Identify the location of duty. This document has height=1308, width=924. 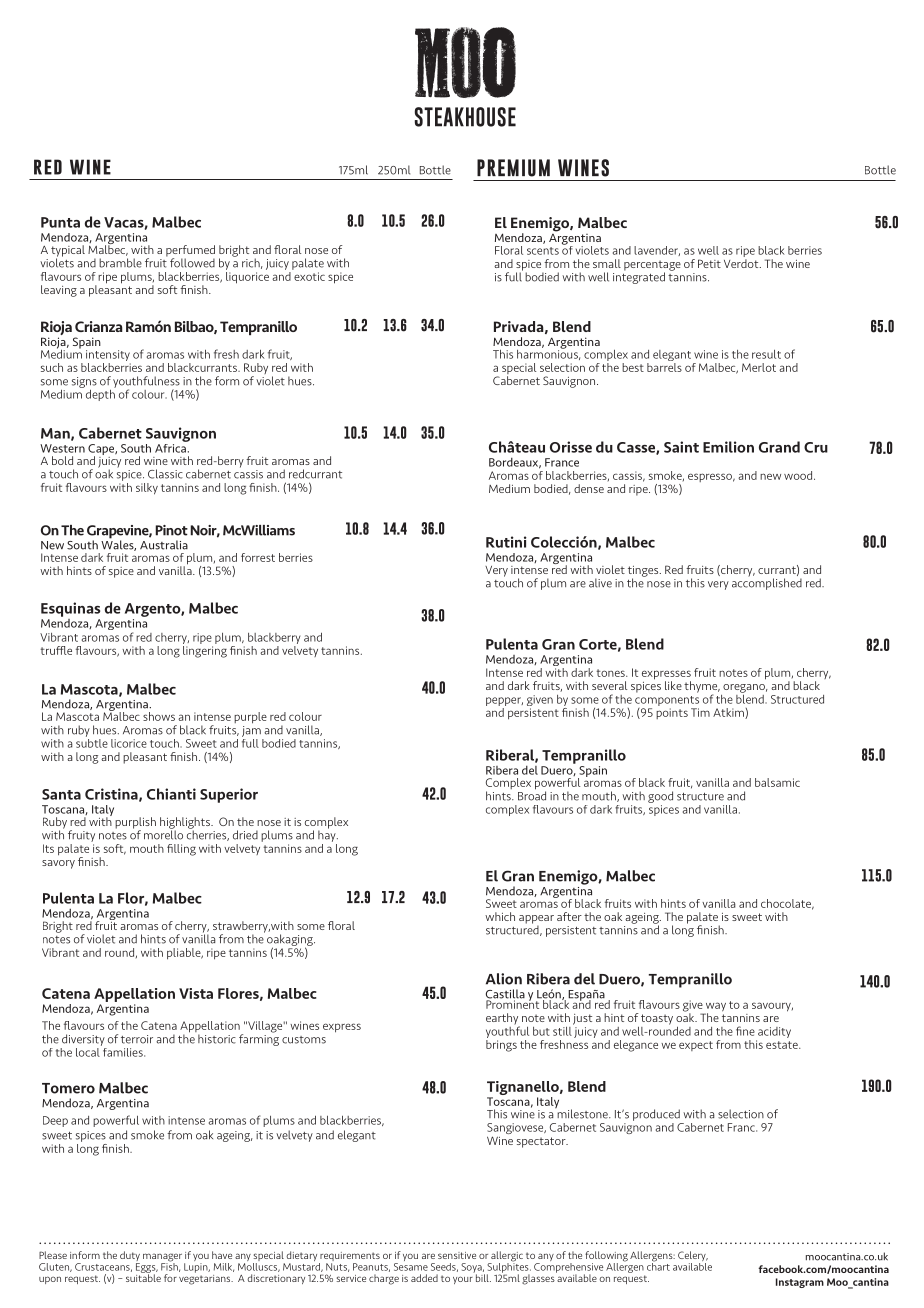
(130, 1257).
